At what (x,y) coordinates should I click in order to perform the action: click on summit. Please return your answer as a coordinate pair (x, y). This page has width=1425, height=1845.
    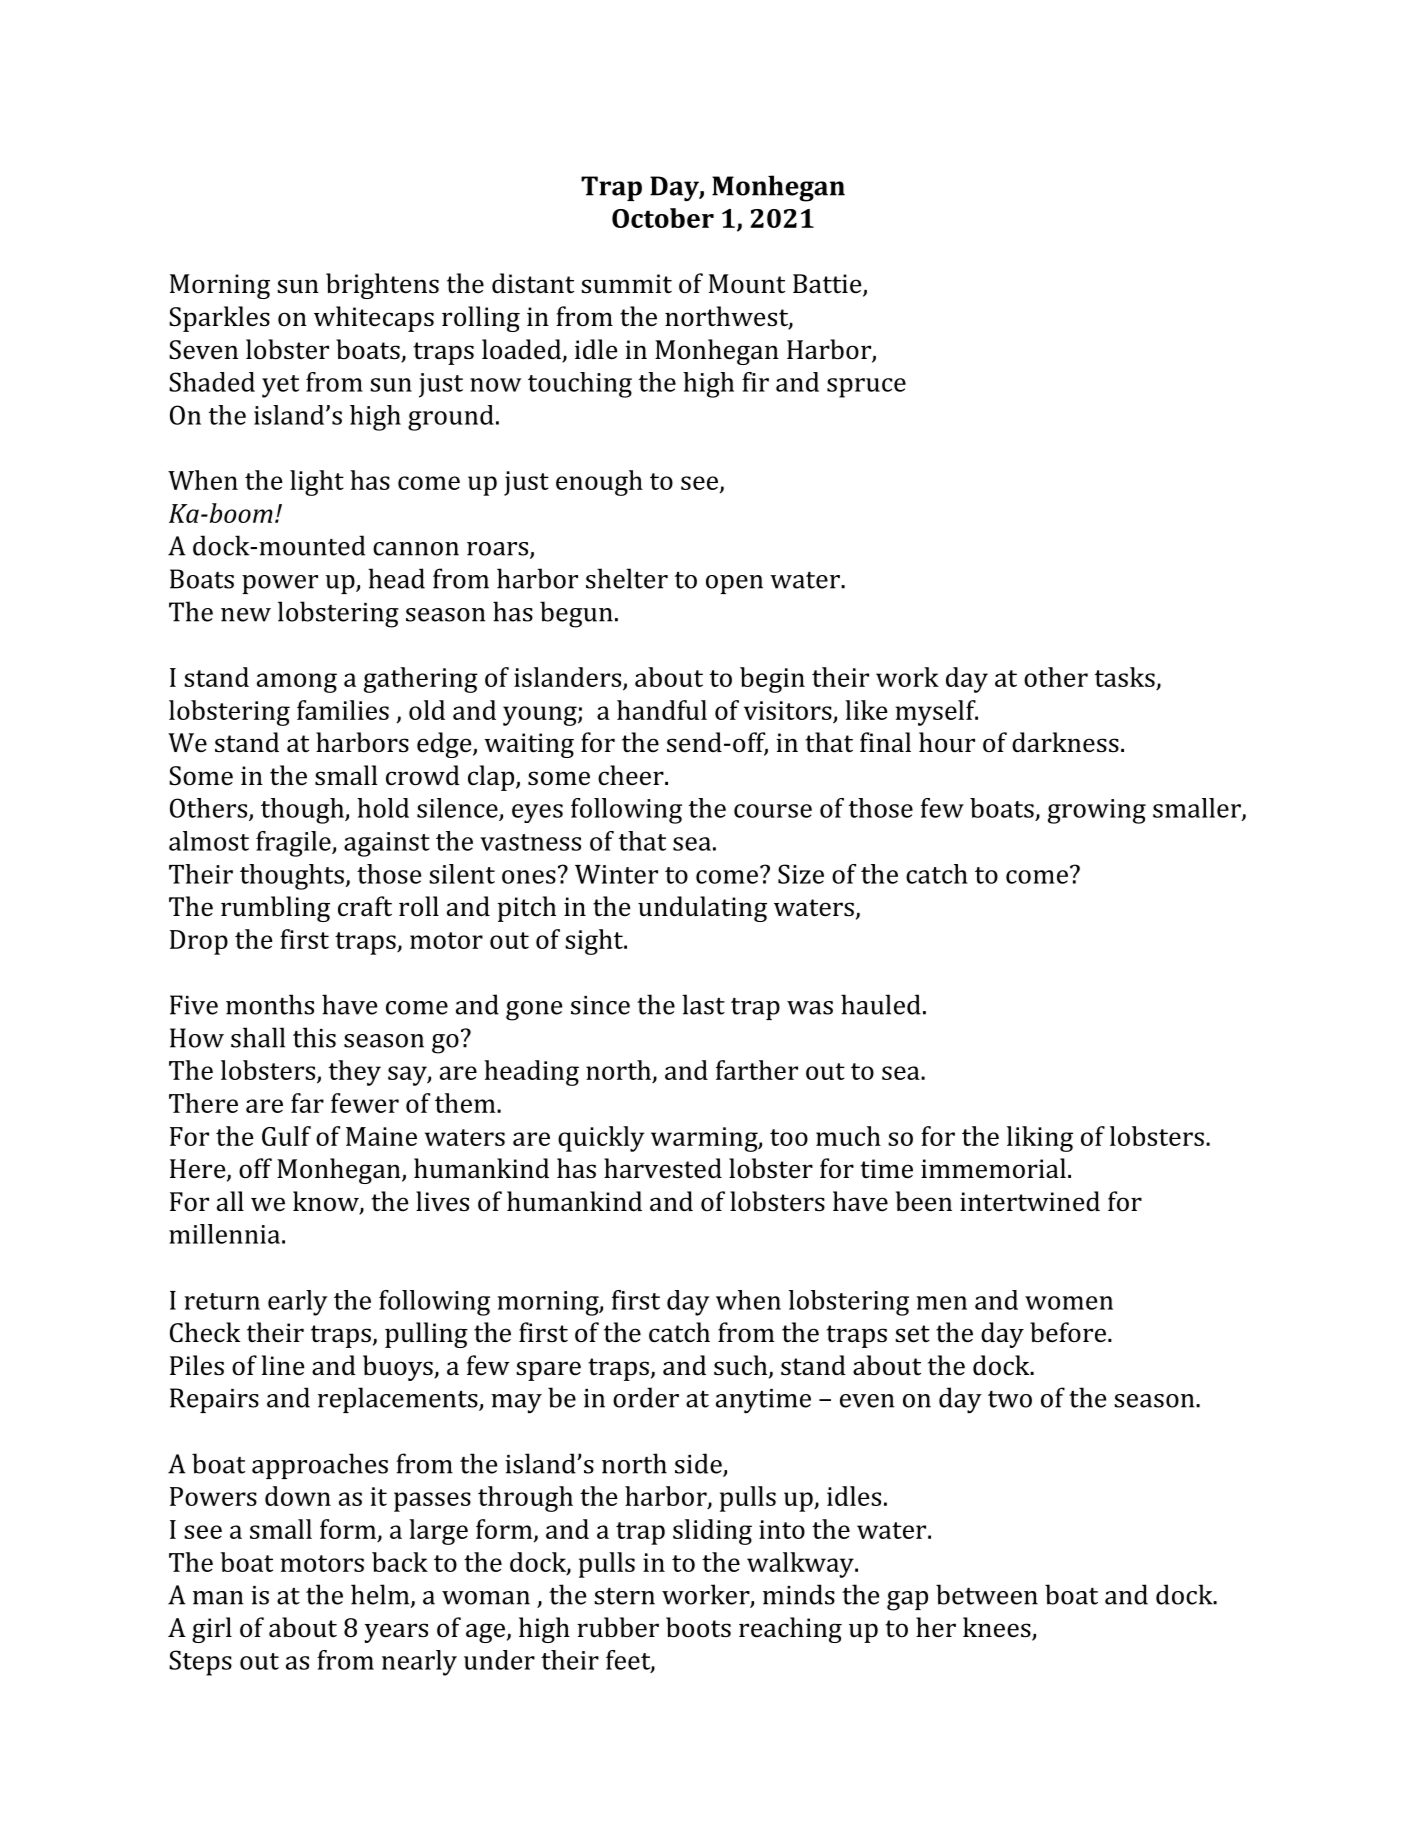
    Looking at the image, I should click on (626, 283).
